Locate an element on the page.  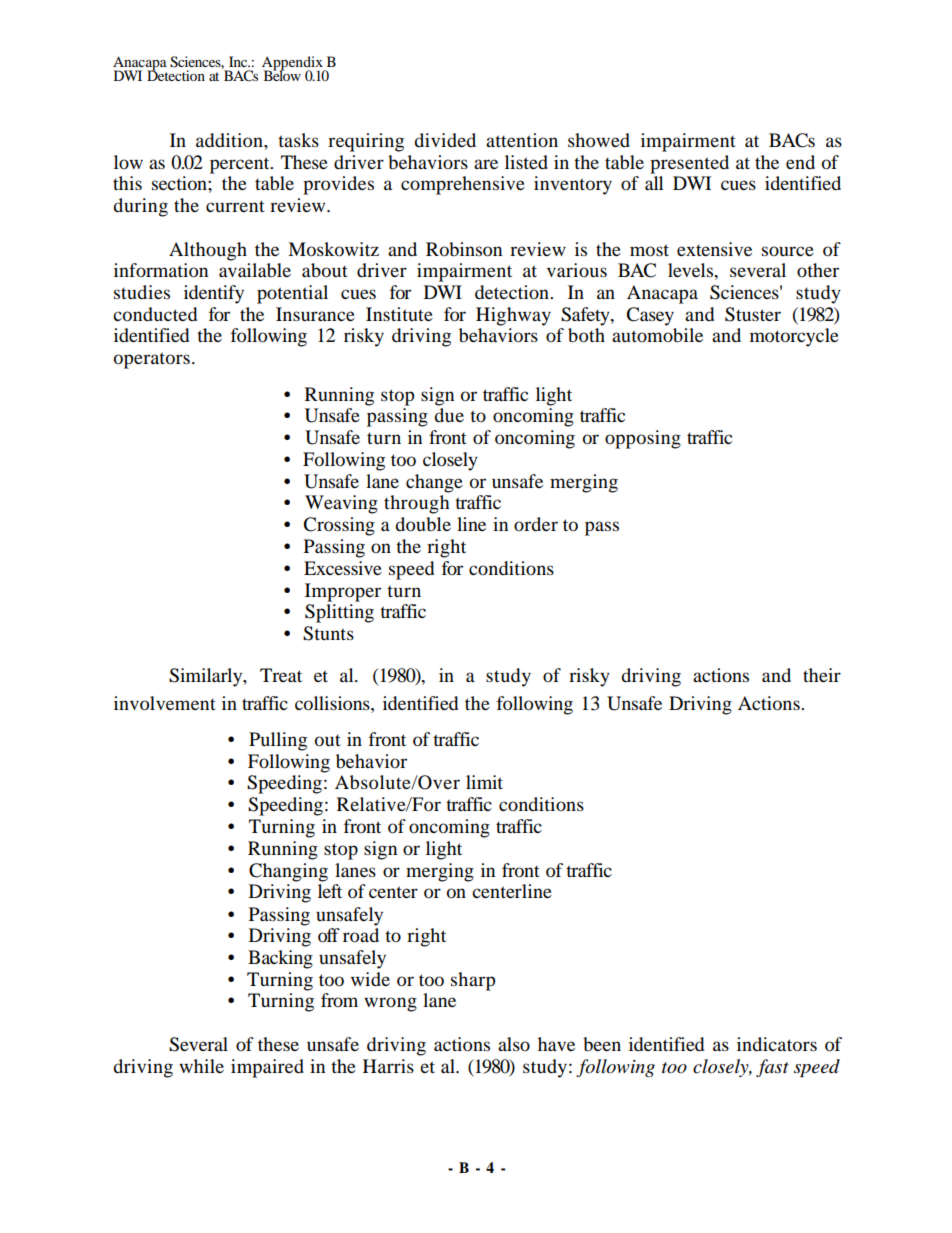
double is located at coordinates (423, 524).
